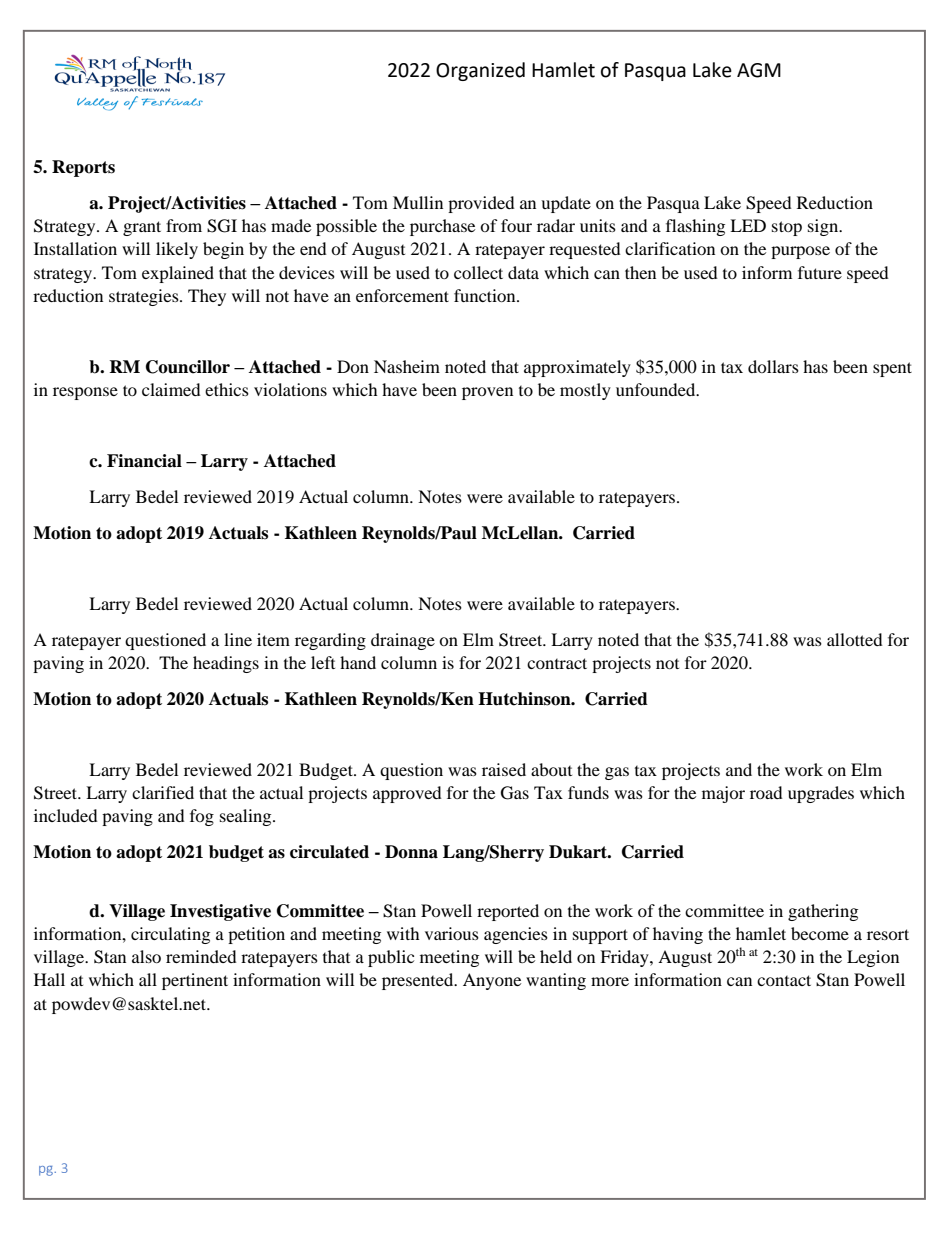 The image size is (952, 1233). Describe the element at coordinates (403, 641) in the screenshot. I see `drainage` at that location.
